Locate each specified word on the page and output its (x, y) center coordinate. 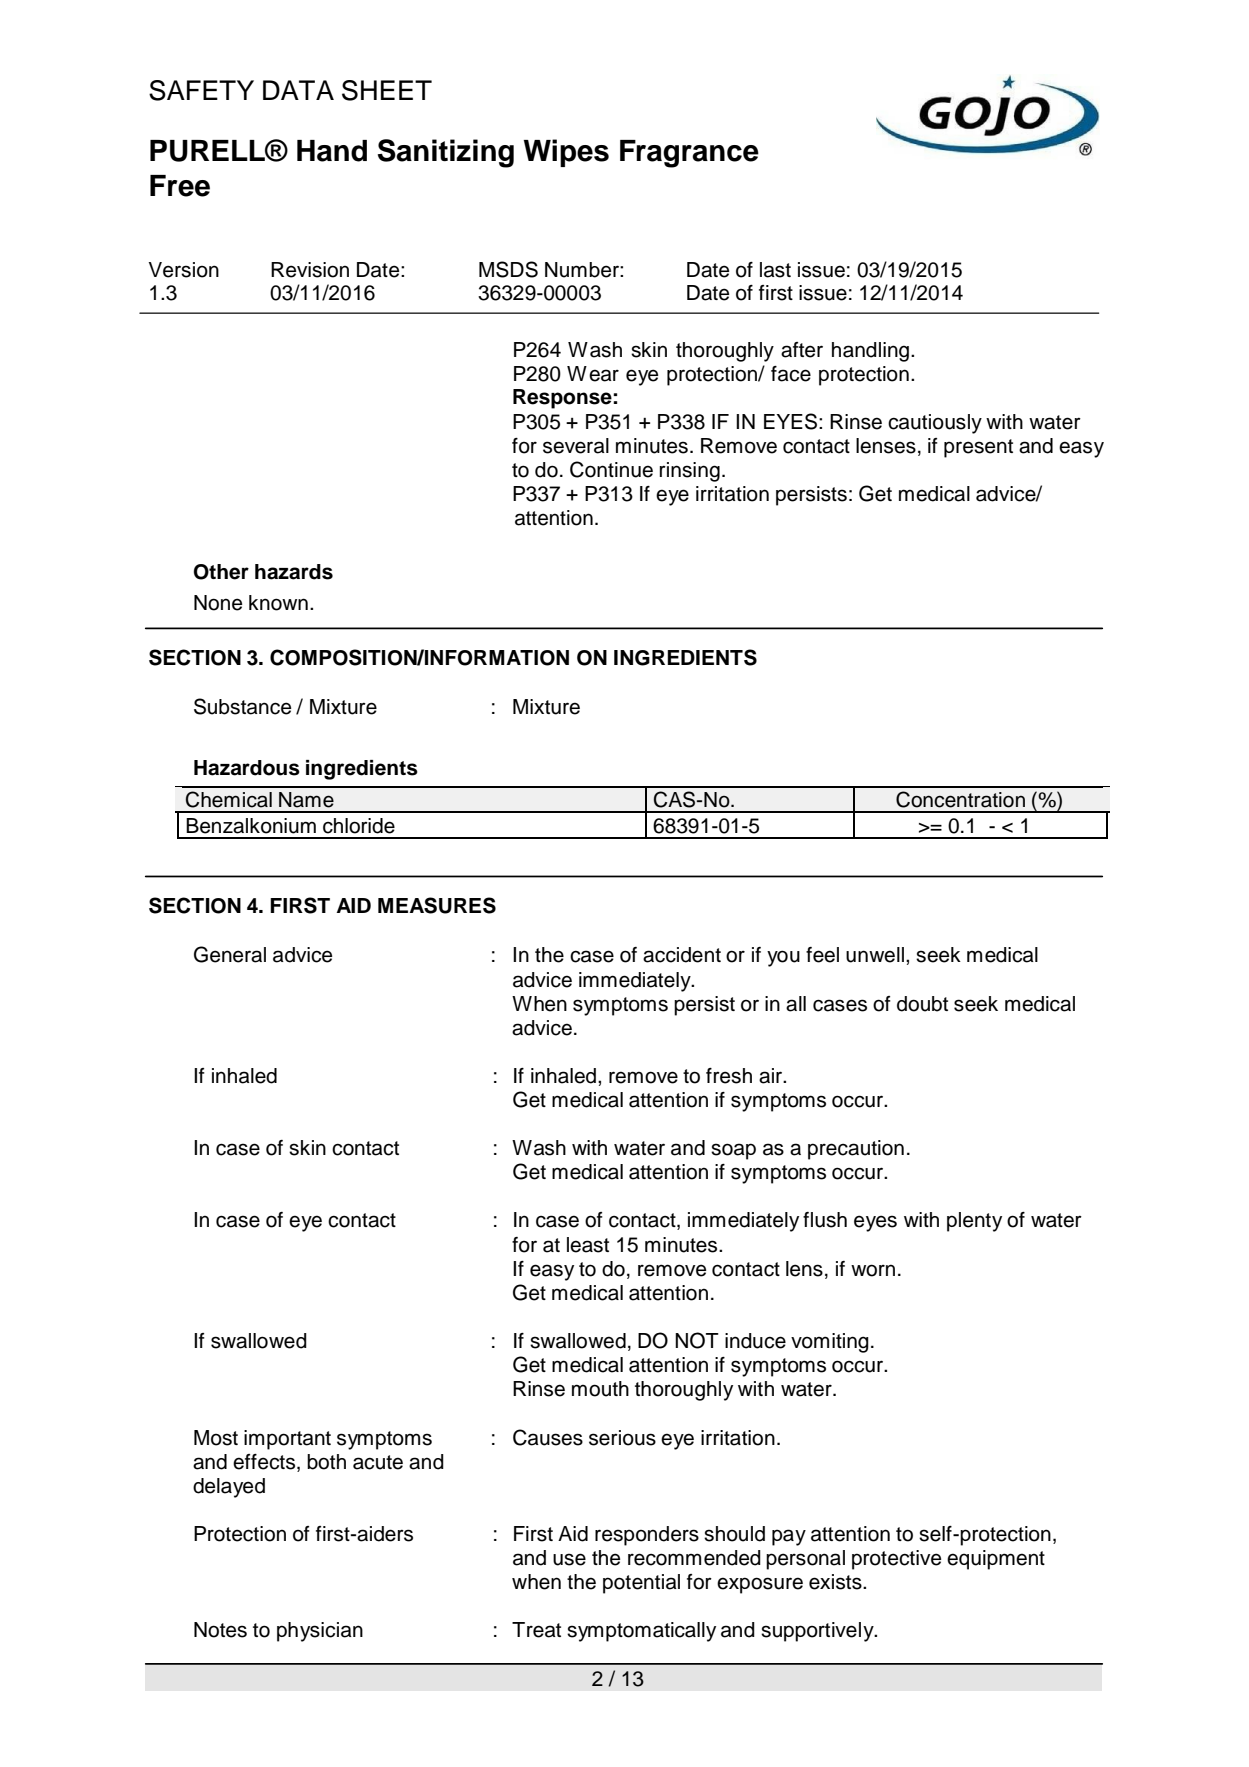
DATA (298, 90)
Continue (611, 469)
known (278, 603)
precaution (856, 1150)
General (230, 954)
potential (641, 1584)
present (978, 448)
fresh (729, 1076)
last (775, 270)
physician (320, 1632)
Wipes (566, 153)
